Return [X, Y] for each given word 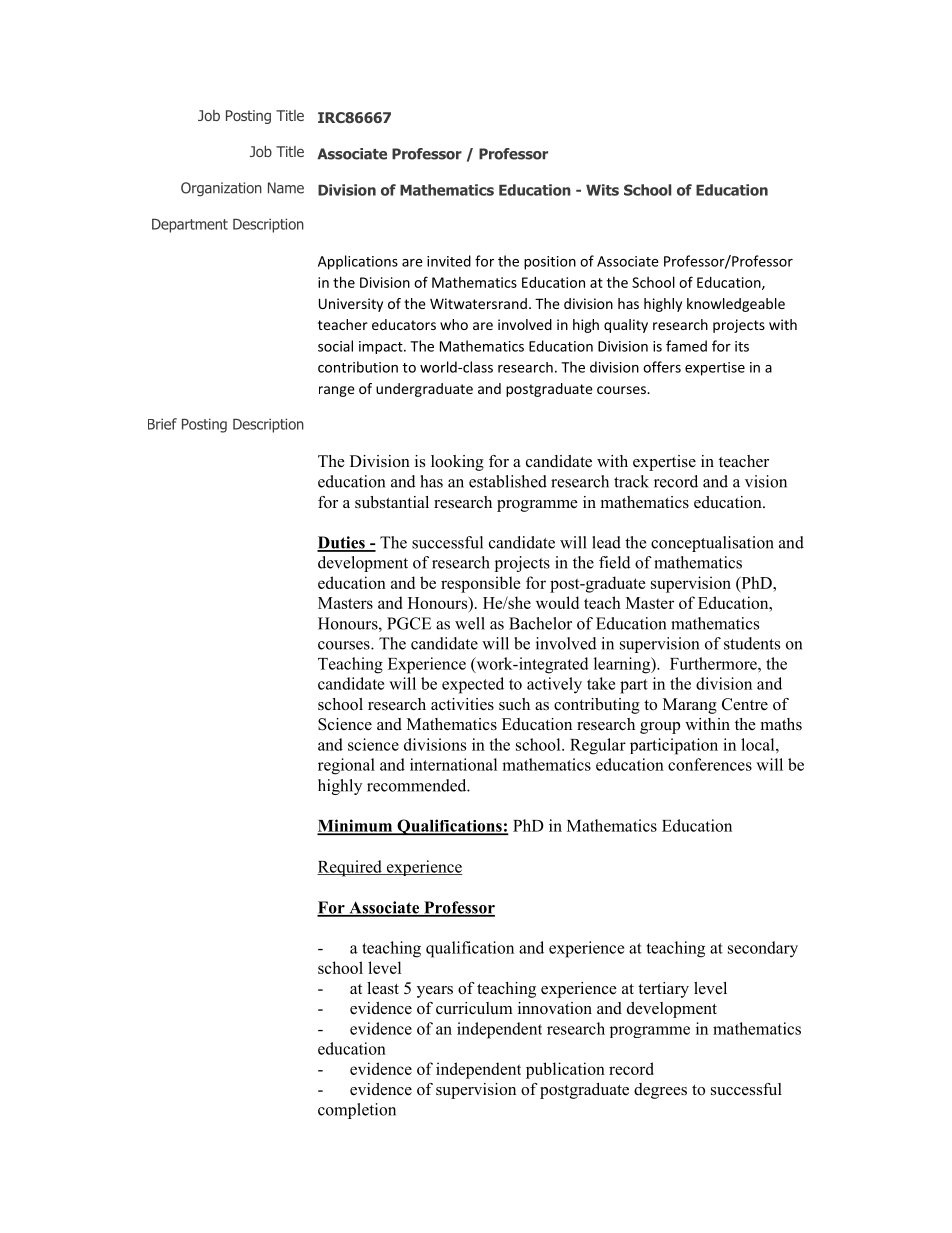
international [453, 764]
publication [565, 1070]
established [508, 481]
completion [357, 1111]
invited [449, 261]
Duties [342, 543]
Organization [221, 189]
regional [346, 766]
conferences [710, 764]
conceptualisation [712, 544]
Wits [602, 190]
